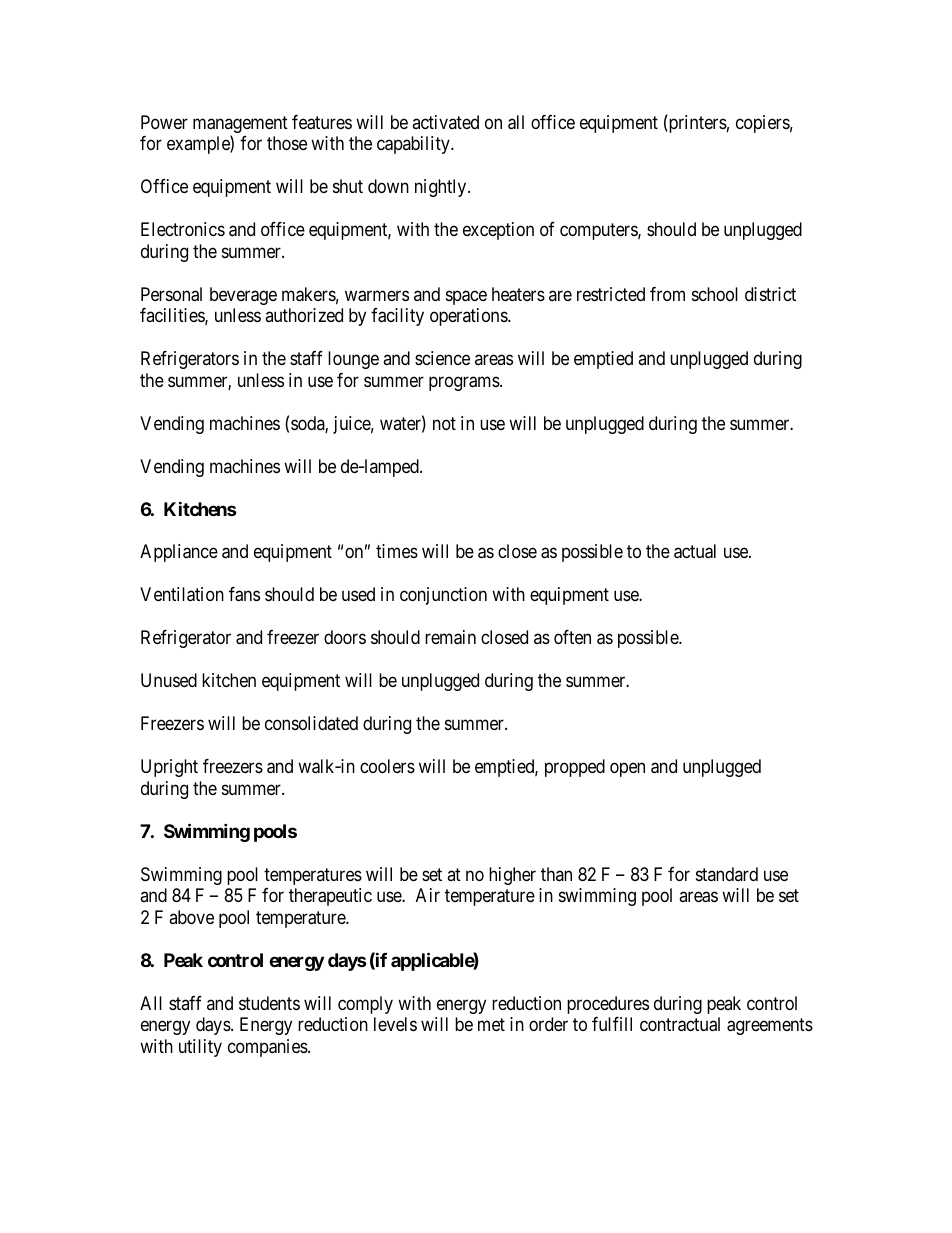  Describe the element at coordinates (169, 768) in the page. I see `Upright` at that location.
